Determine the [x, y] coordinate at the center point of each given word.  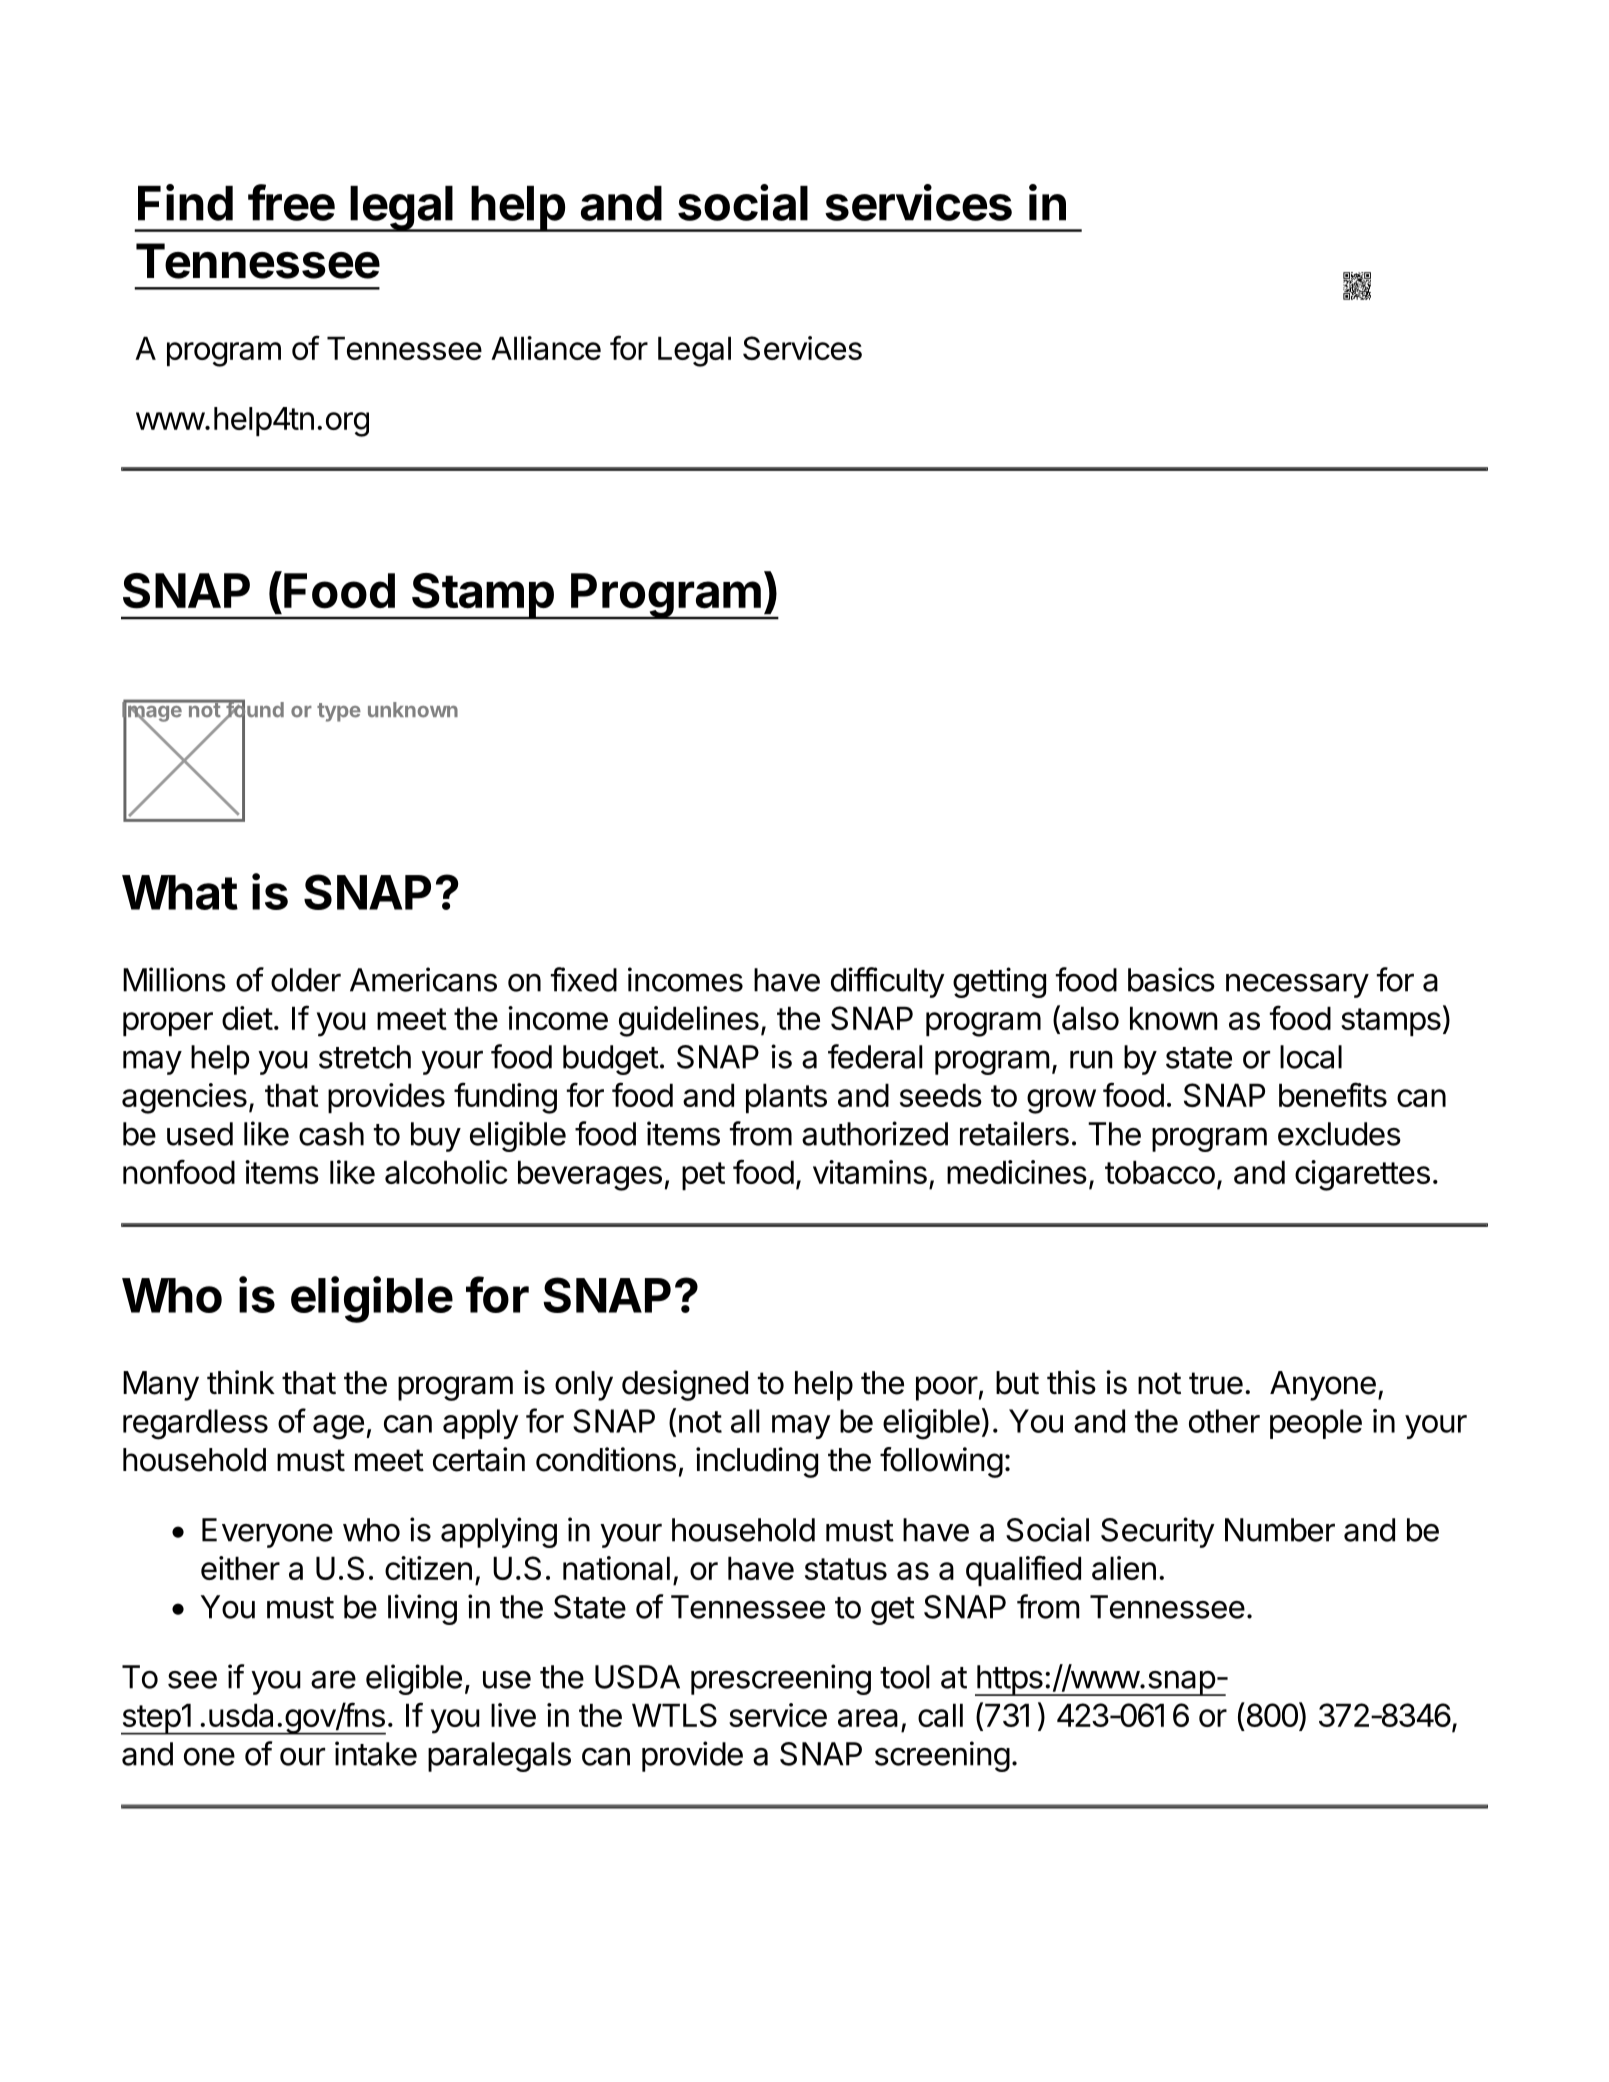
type [339, 712]
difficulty [888, 982]
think [241, 1382]
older [306, 980]
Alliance [546, 348]
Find [185, 202]
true [1216, 1383]
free [291, 202]
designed [685, 1385]
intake [376, 1753]
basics [1171, 979]
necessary [1297, 985]
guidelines [689, 1021]
